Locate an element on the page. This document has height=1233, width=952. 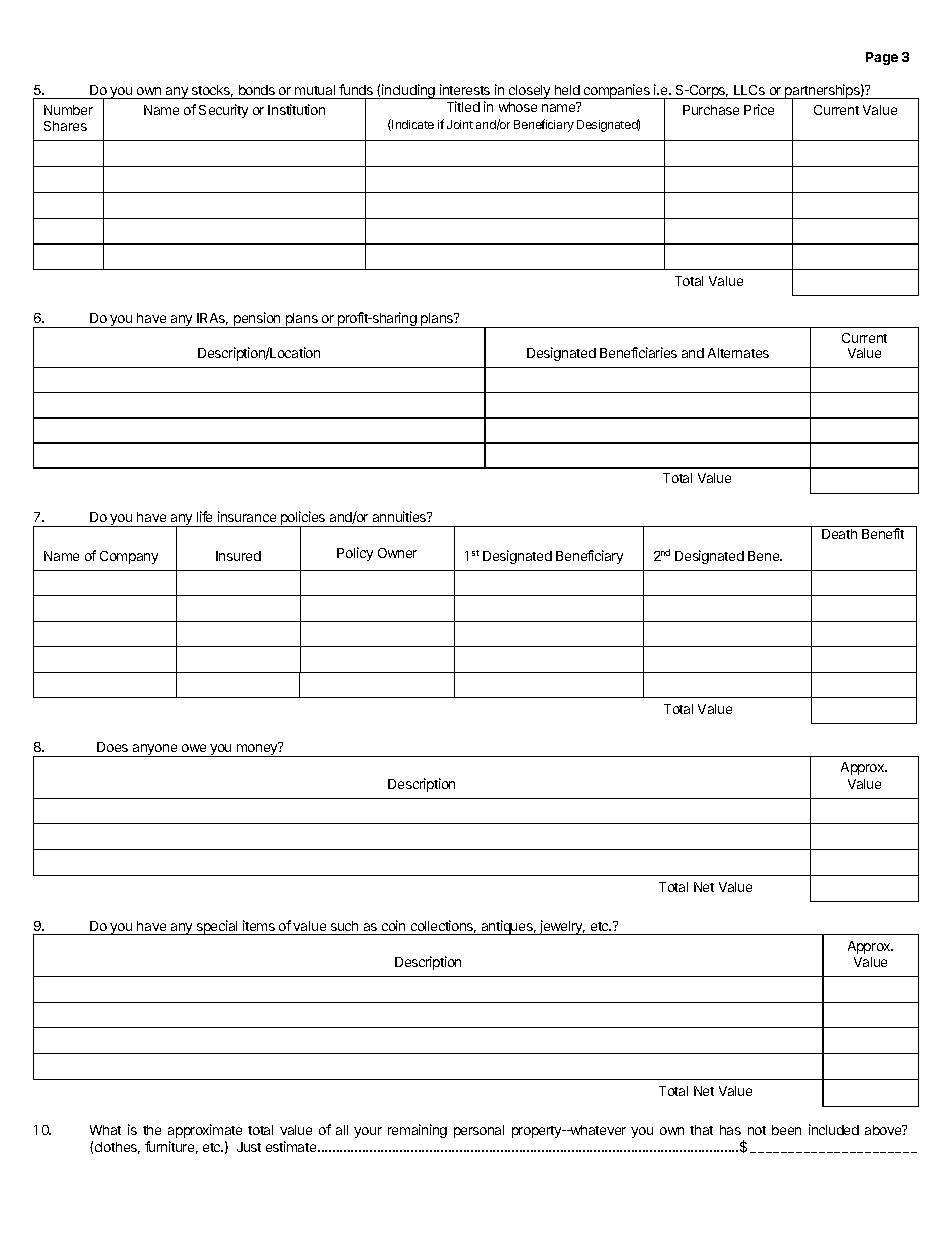
interests is located at coordinates (465, 89).
